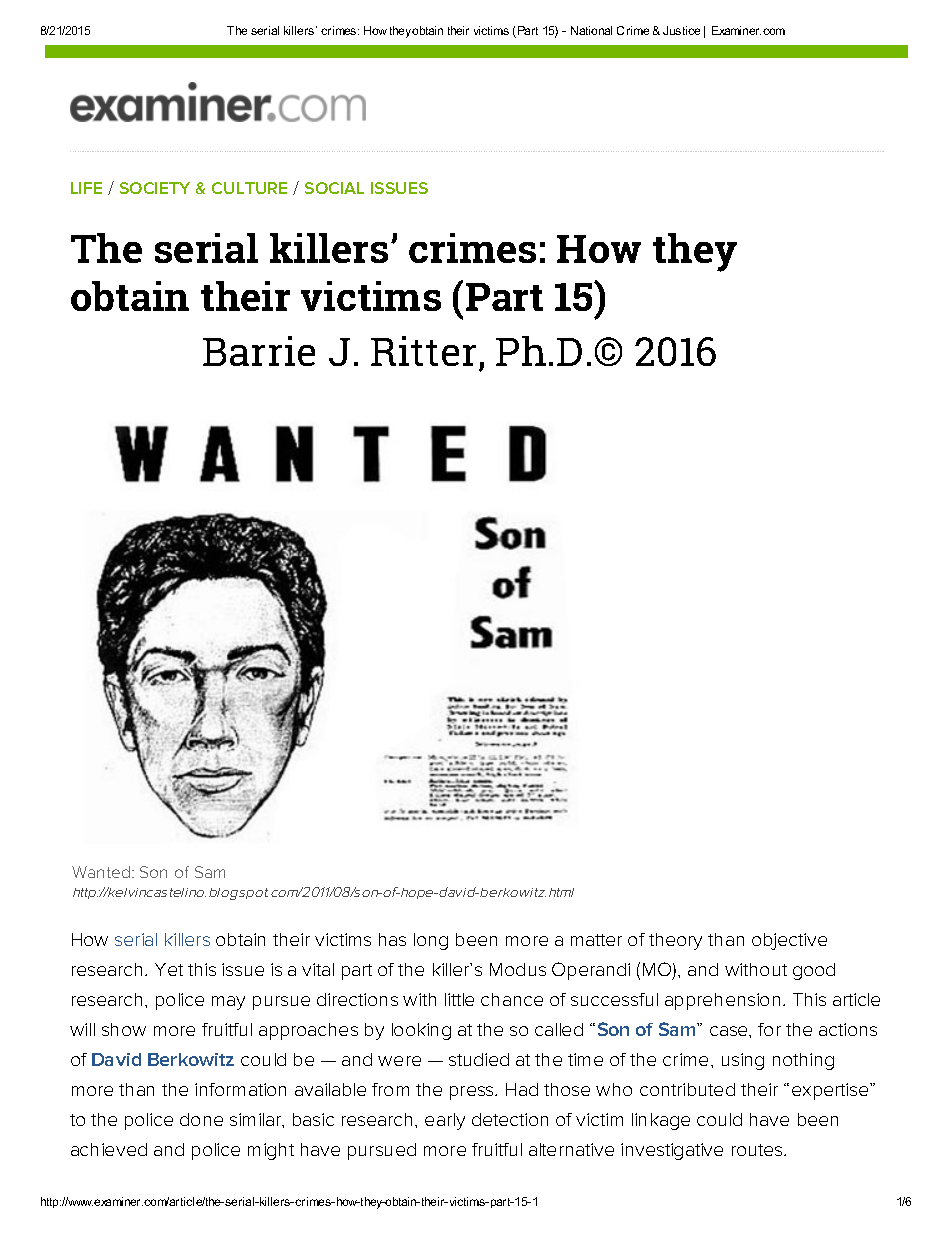 This screenshot has width=952, height=1233. I want to click on SOCIETY, so click(155, 188).
